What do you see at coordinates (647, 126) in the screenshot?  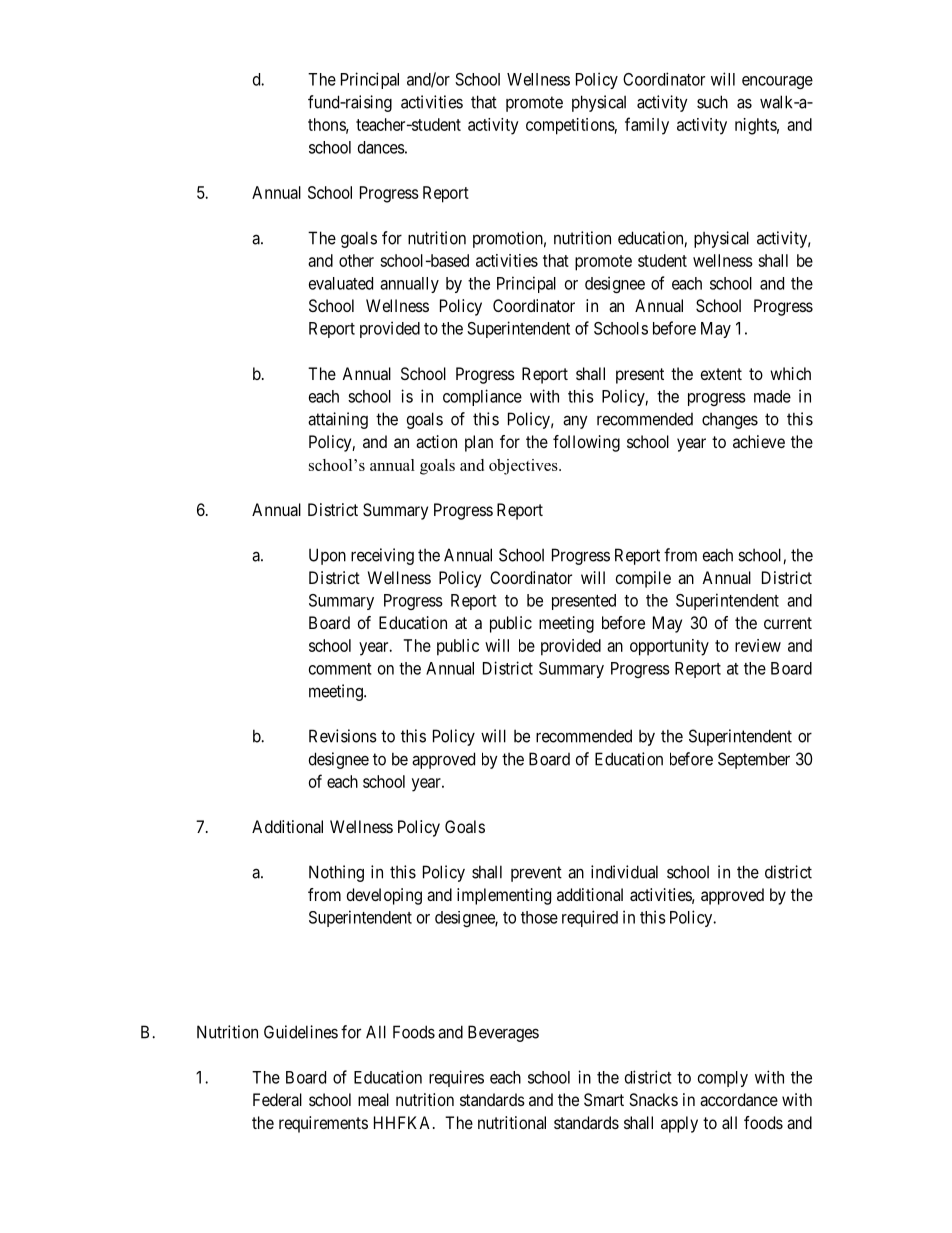 I see `family` at bounding box center [647, 126].
